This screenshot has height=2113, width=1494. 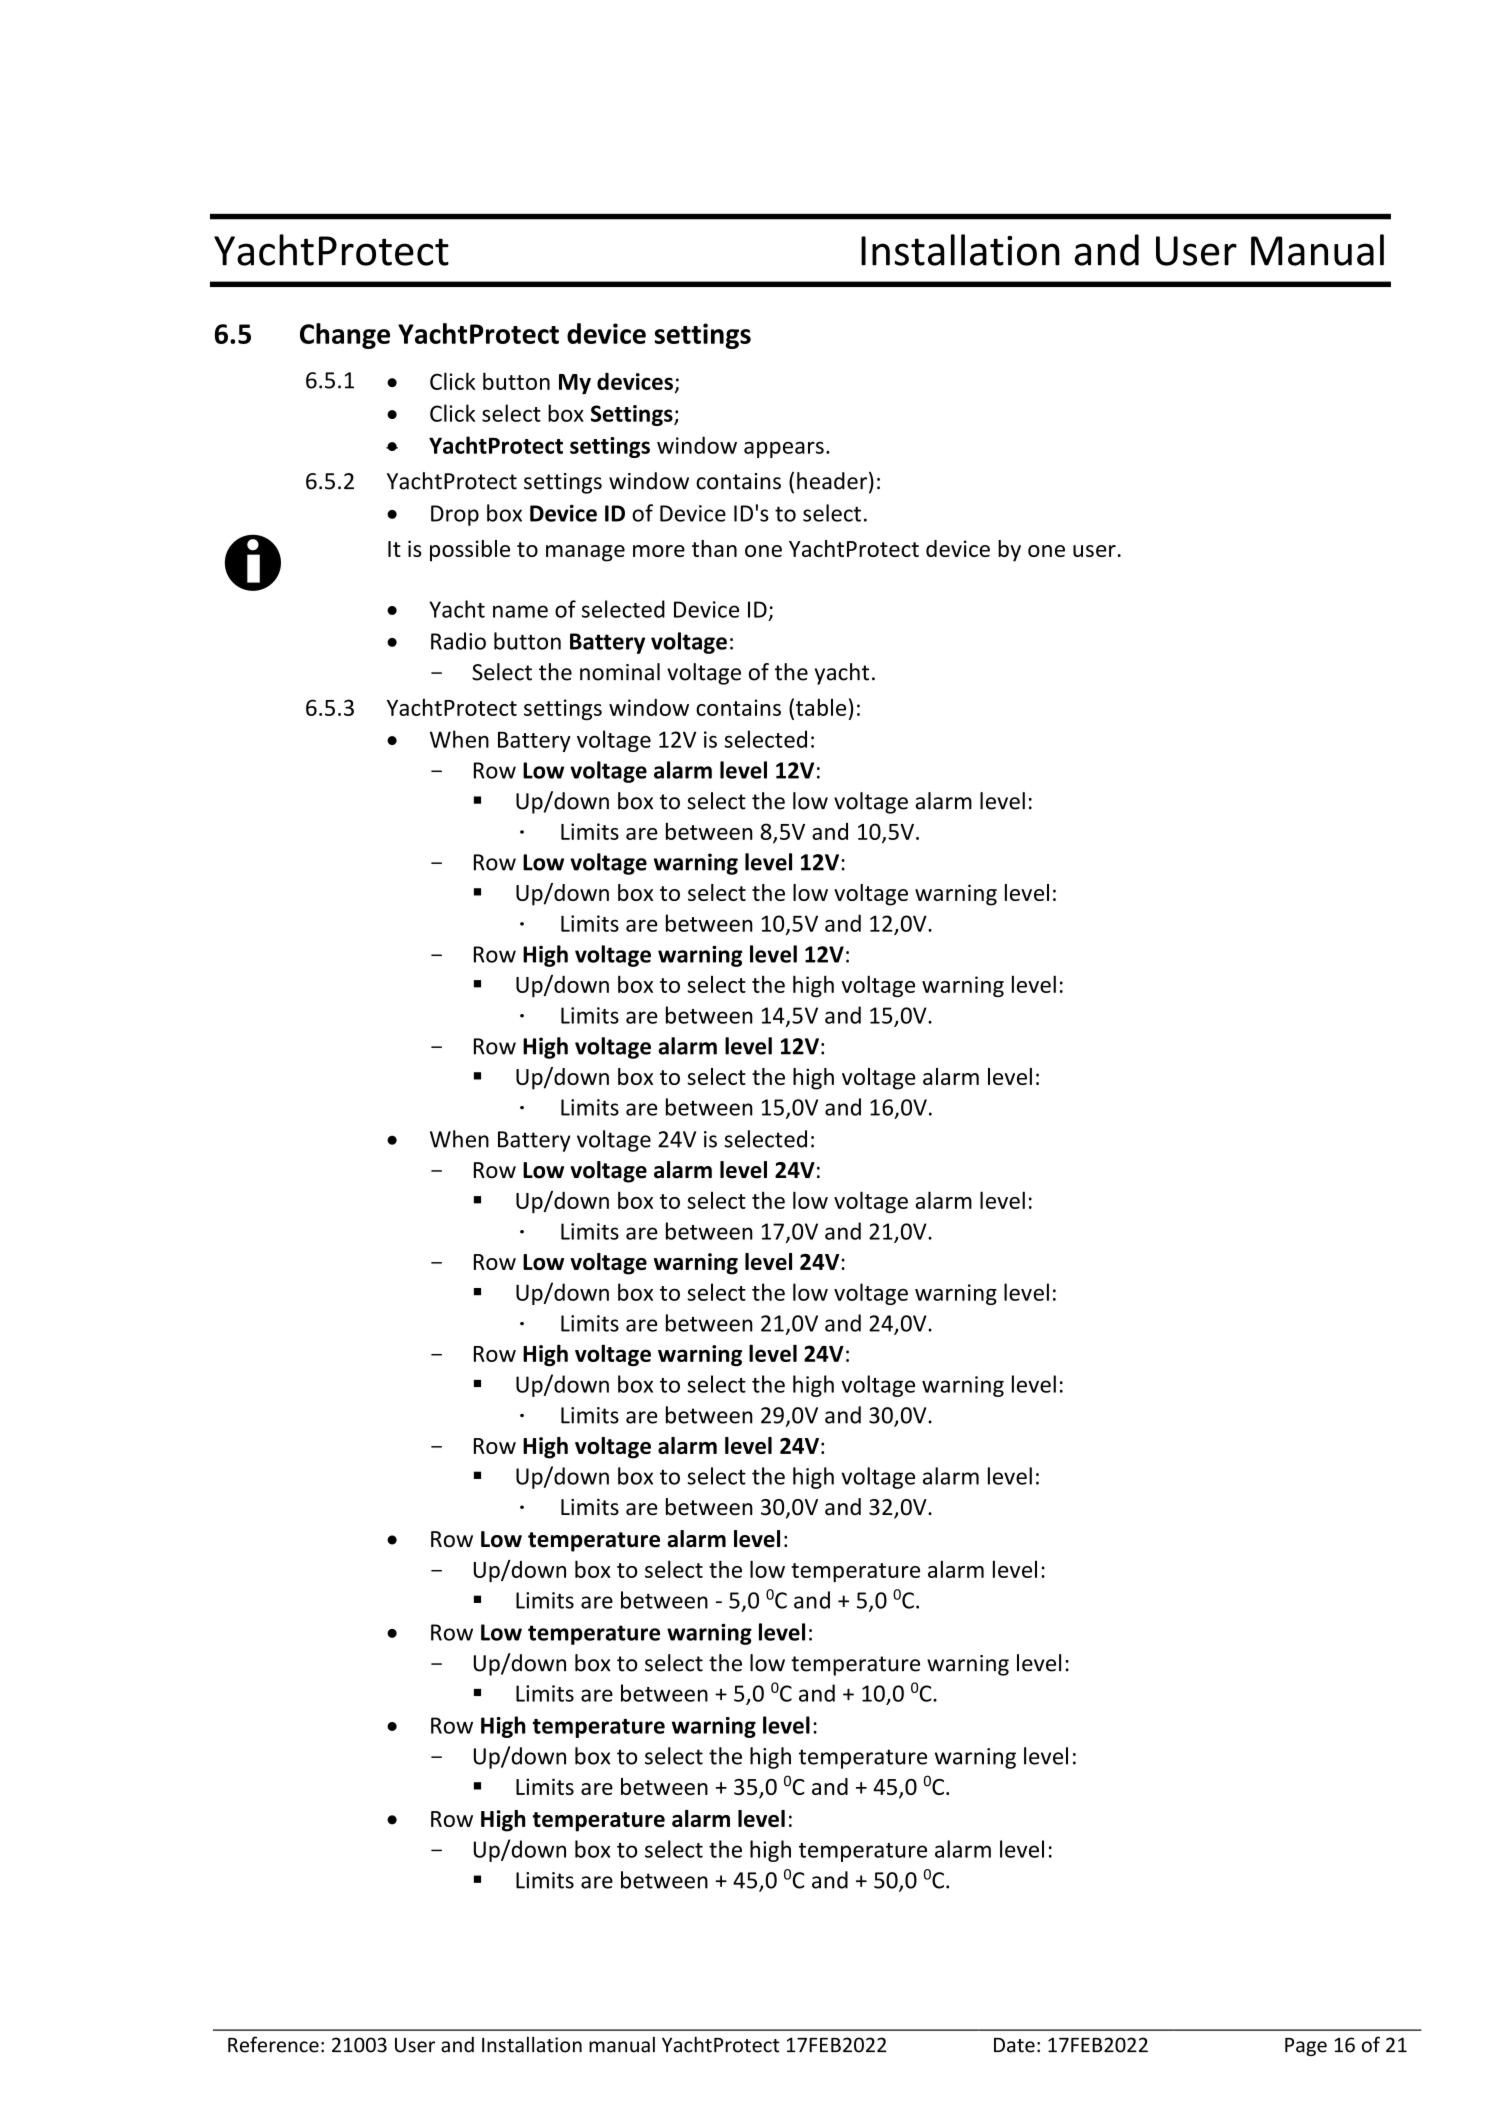 What do you see at coordinates (1306, 2047) in the screenshot?
I see `Page` at bounding box center [1306, 2047].
